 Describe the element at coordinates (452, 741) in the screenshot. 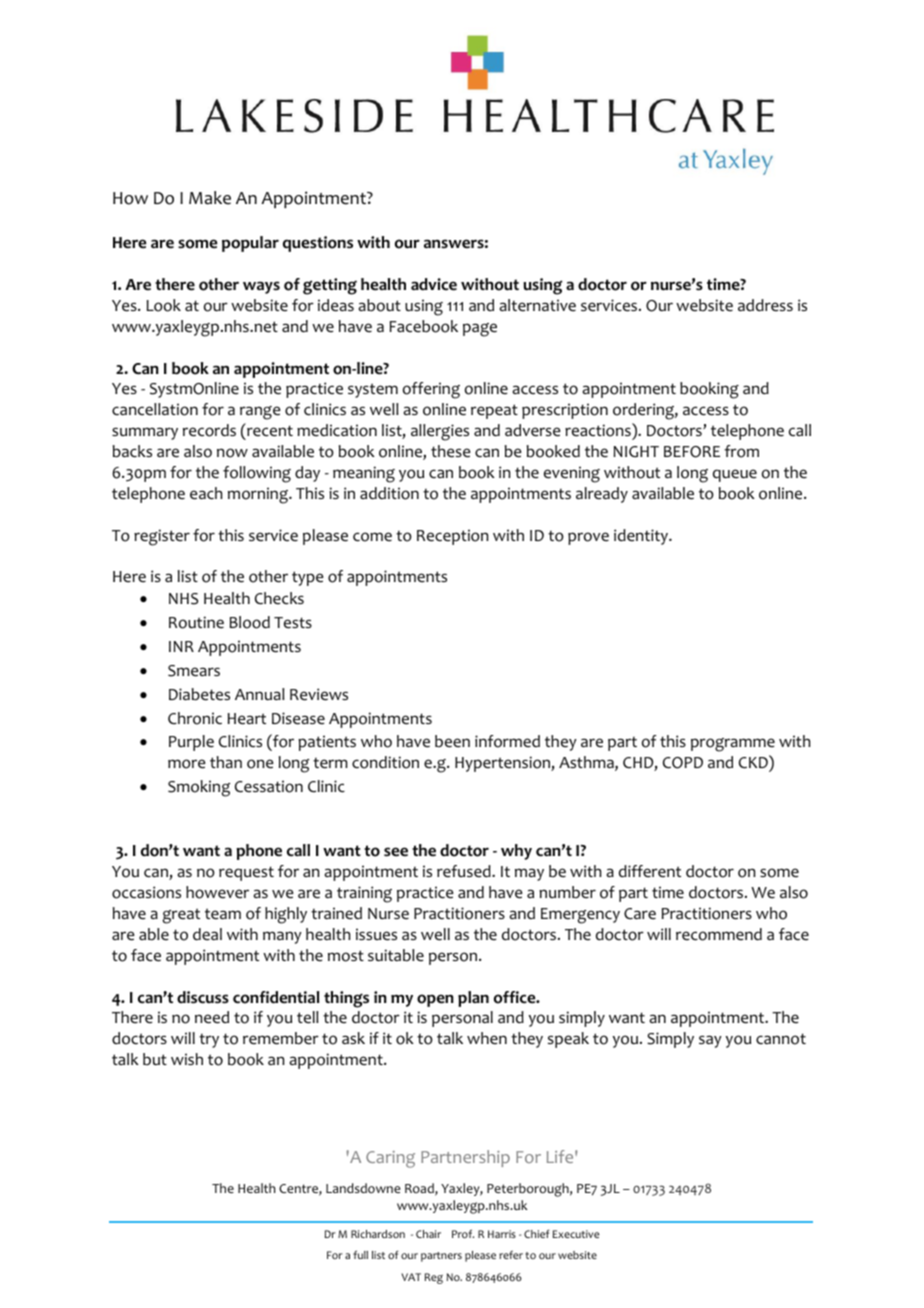

I see `been` at that location.
